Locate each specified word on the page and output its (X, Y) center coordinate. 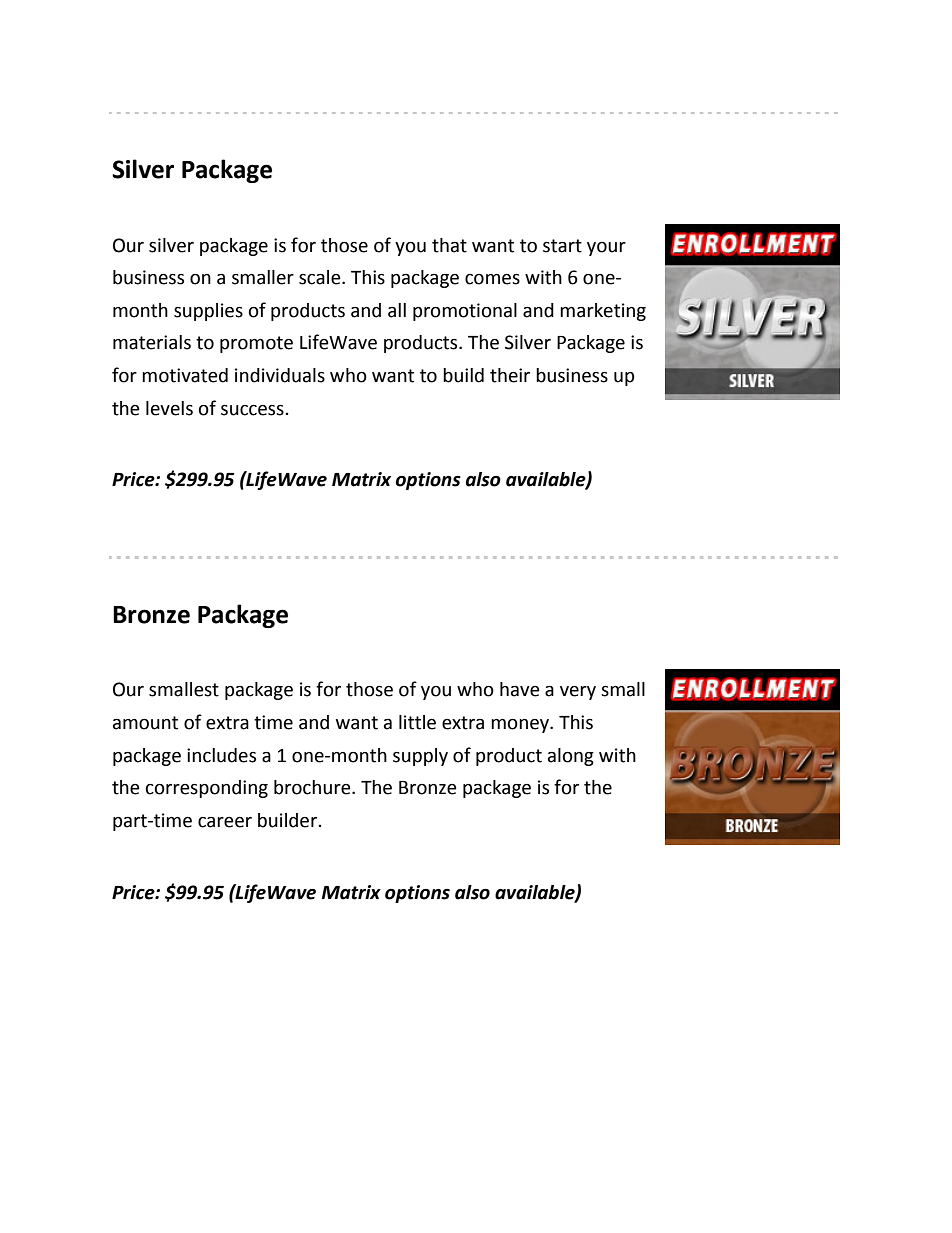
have (520, 689)
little (417, 722)
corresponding (207, 789)
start (562, 246)
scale (321, 277)
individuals (280, 375)
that (449, 245)
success (253, 410)
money (521, 726)
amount (145, 723)
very (578, 693)
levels (169, 408)
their (510, 375)
